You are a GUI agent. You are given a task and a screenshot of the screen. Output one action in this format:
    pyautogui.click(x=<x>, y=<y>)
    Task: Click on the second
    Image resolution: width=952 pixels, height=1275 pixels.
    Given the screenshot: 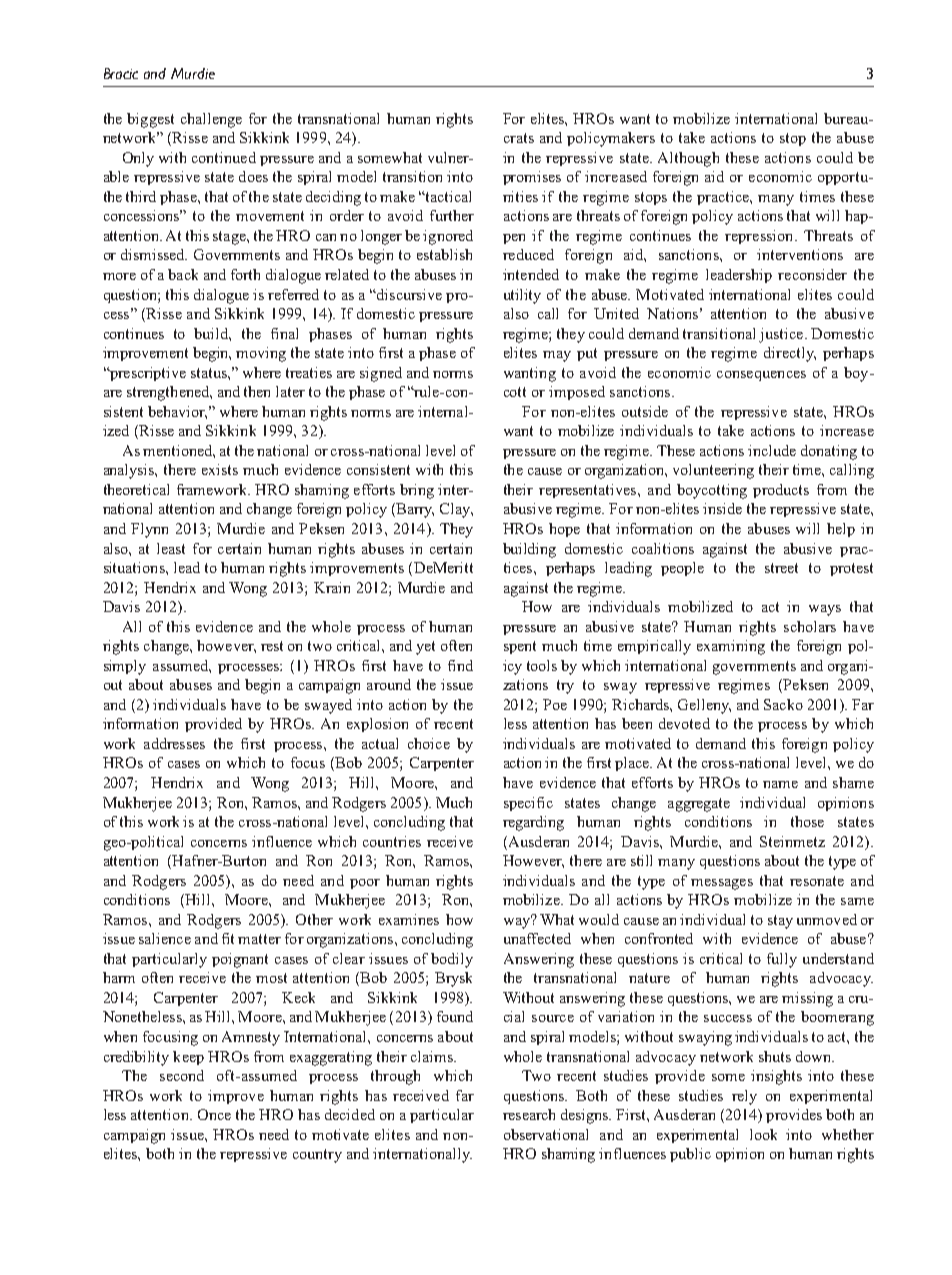 What is the action you would take?
    pyautogui.click(x=182, y=1075)
